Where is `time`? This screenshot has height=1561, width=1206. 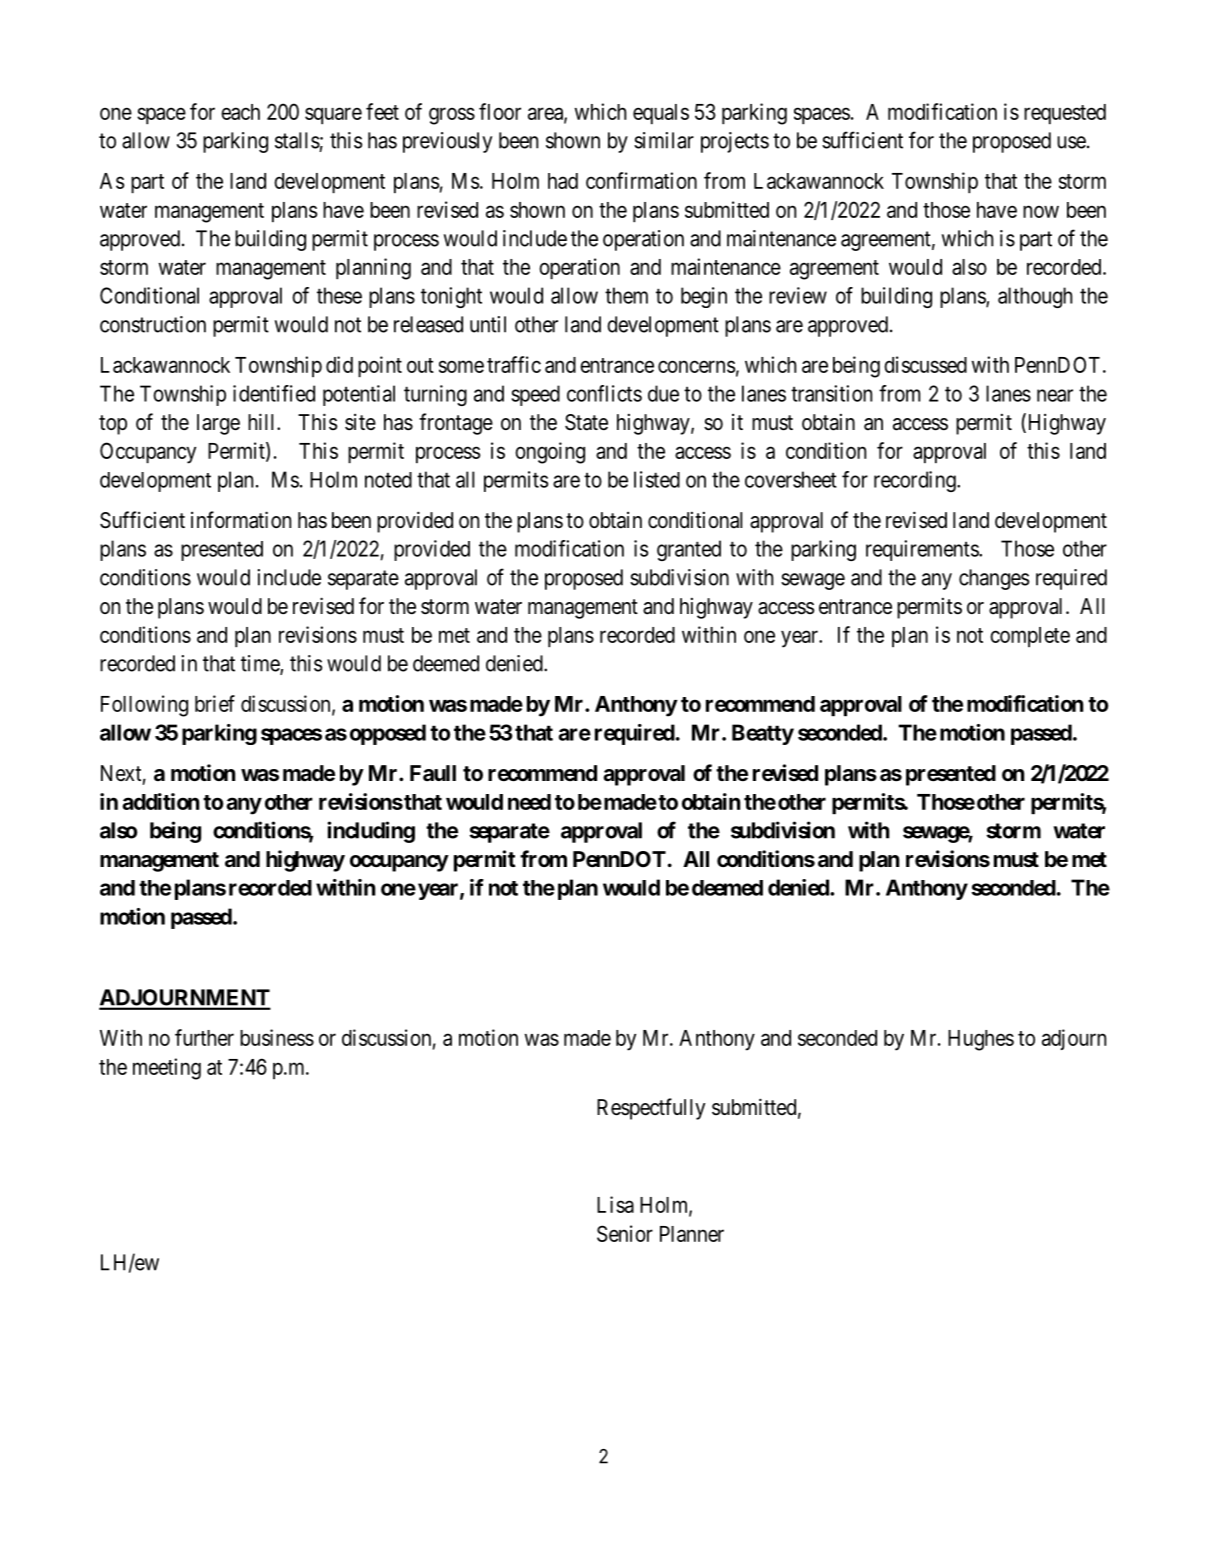 time is located at coordinates (261, 664).
